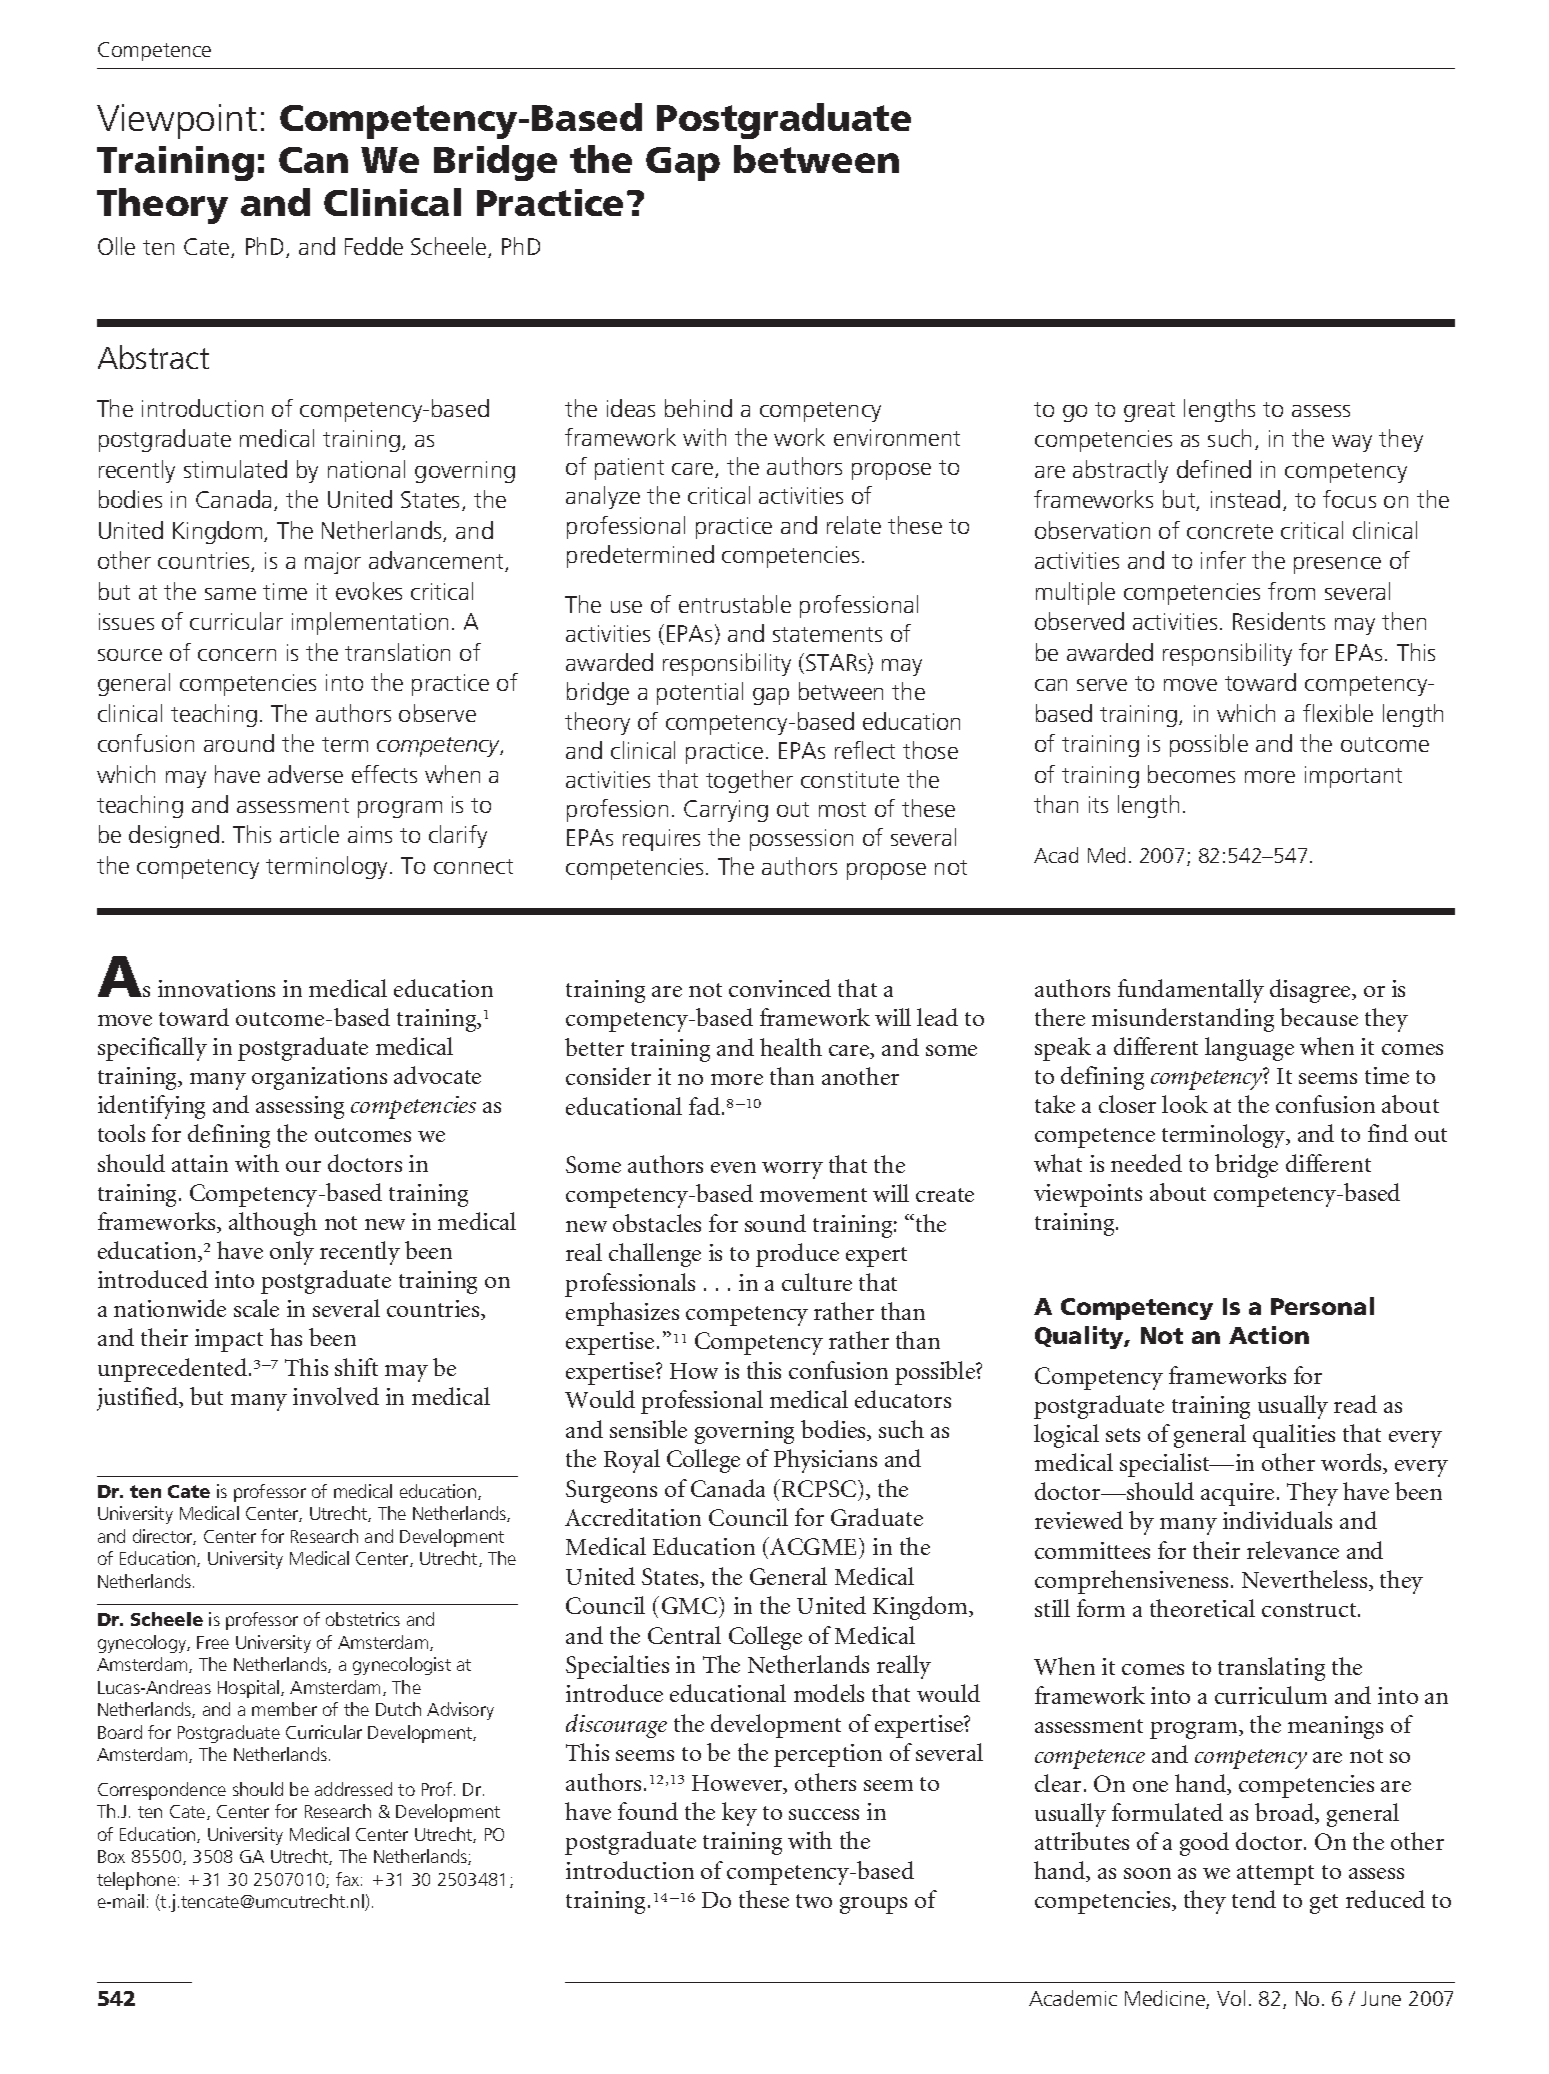  Describe the element at coordinates (814, 1901) in the screenshot. I see `two` at that location.
